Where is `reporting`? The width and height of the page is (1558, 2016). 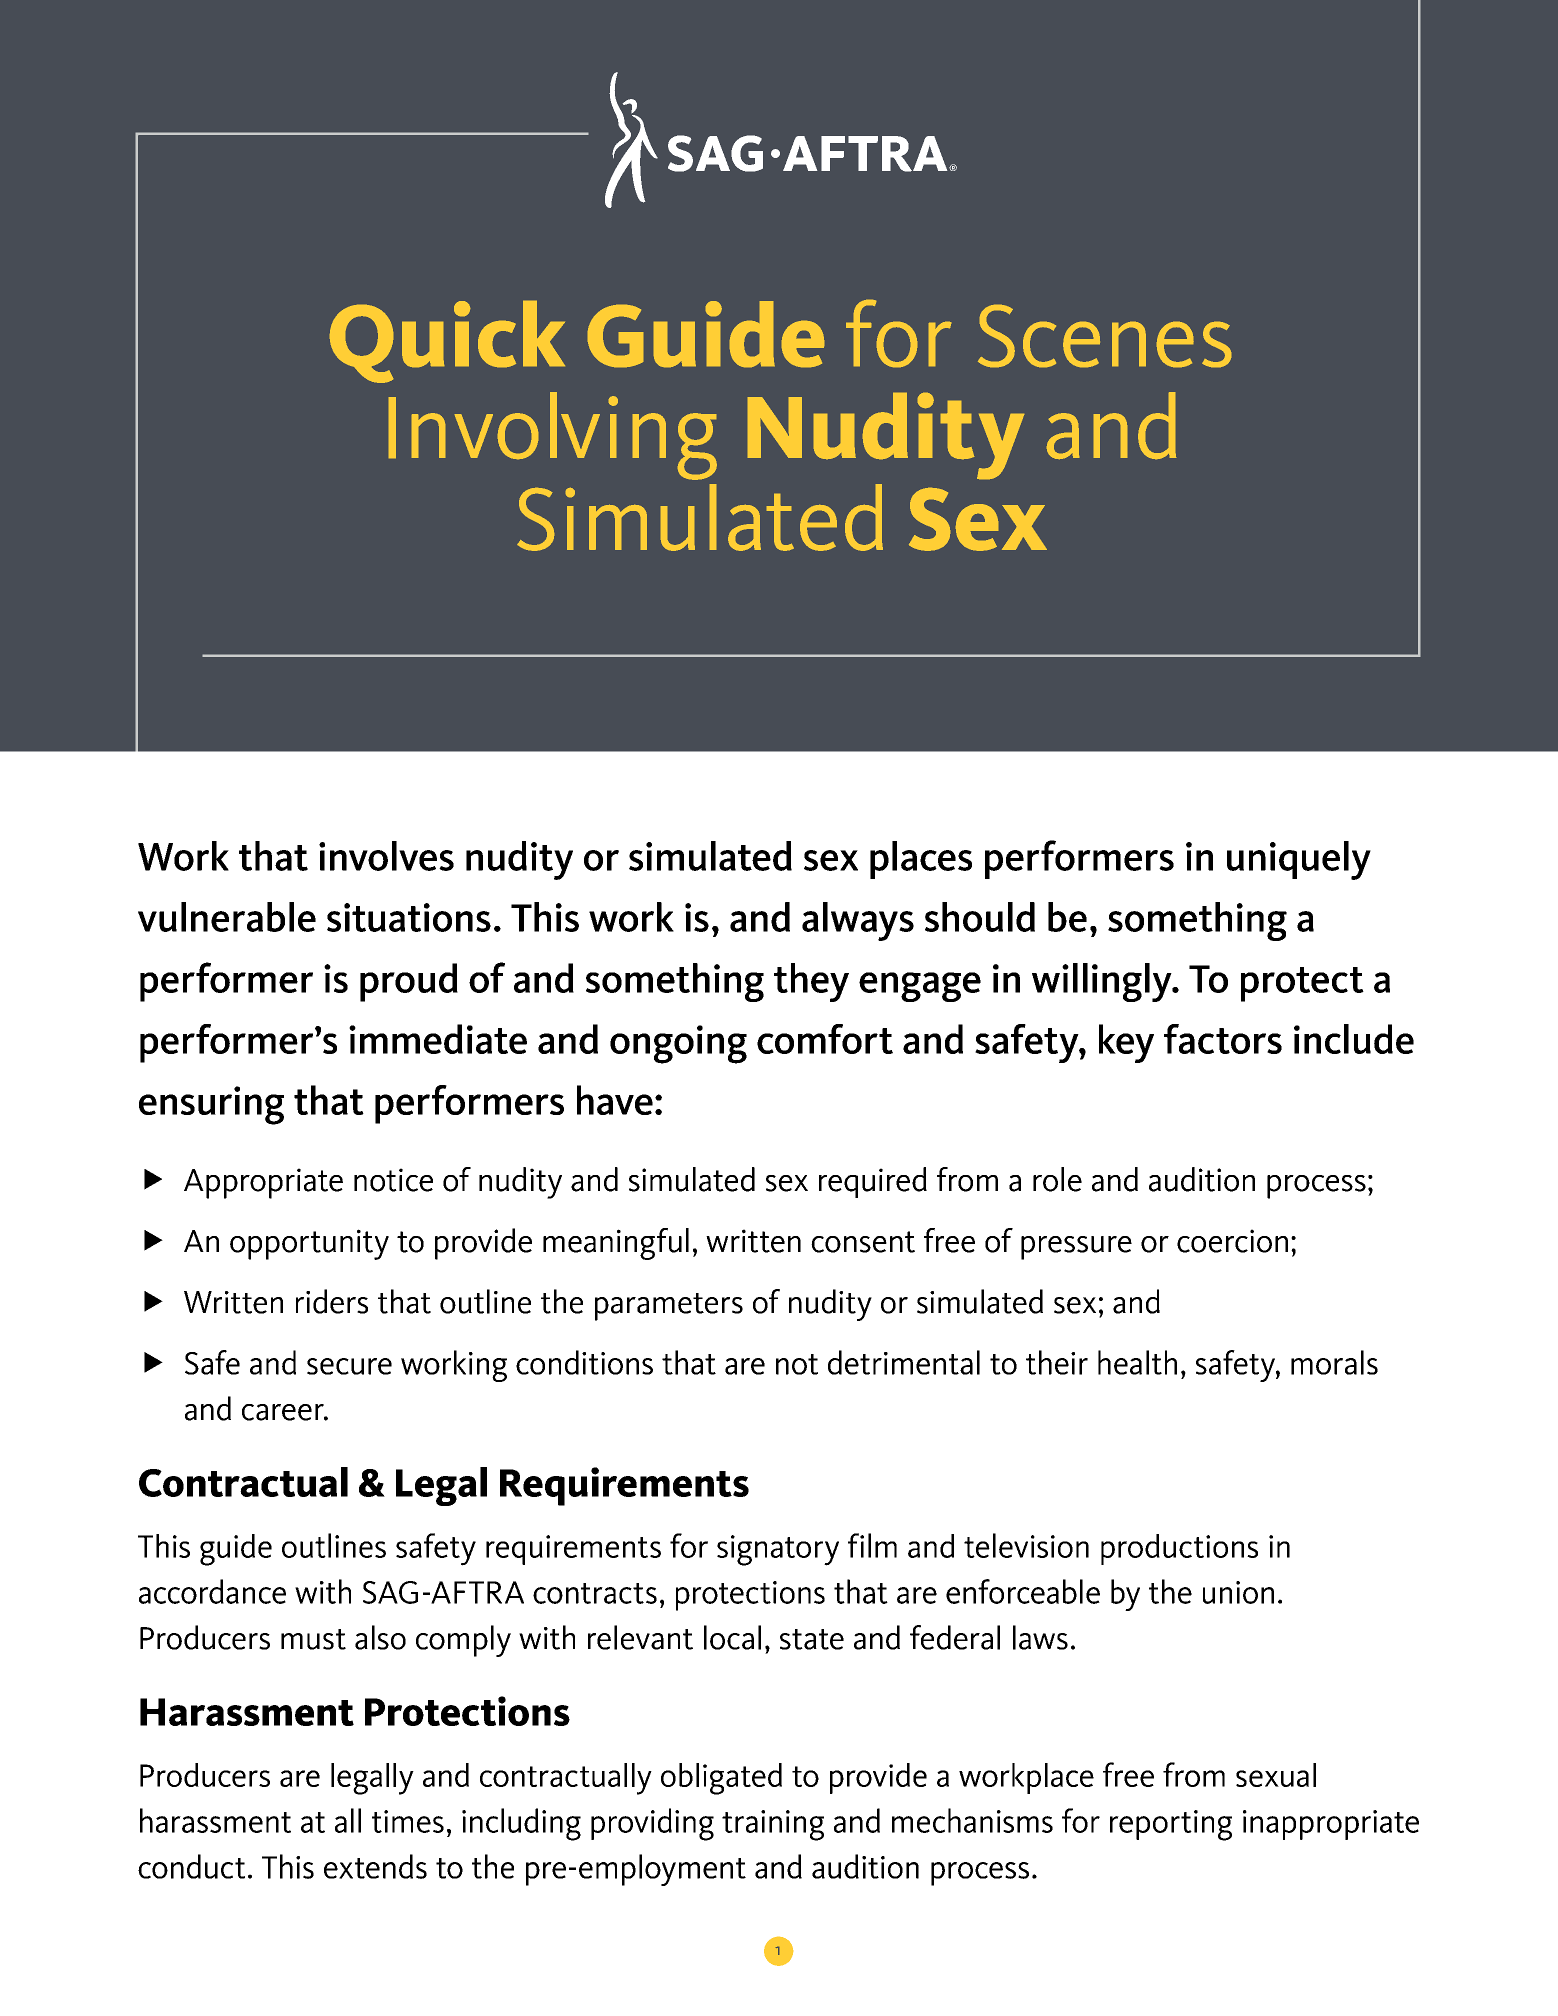 reporting is located at coordinates (1171, 1825).
